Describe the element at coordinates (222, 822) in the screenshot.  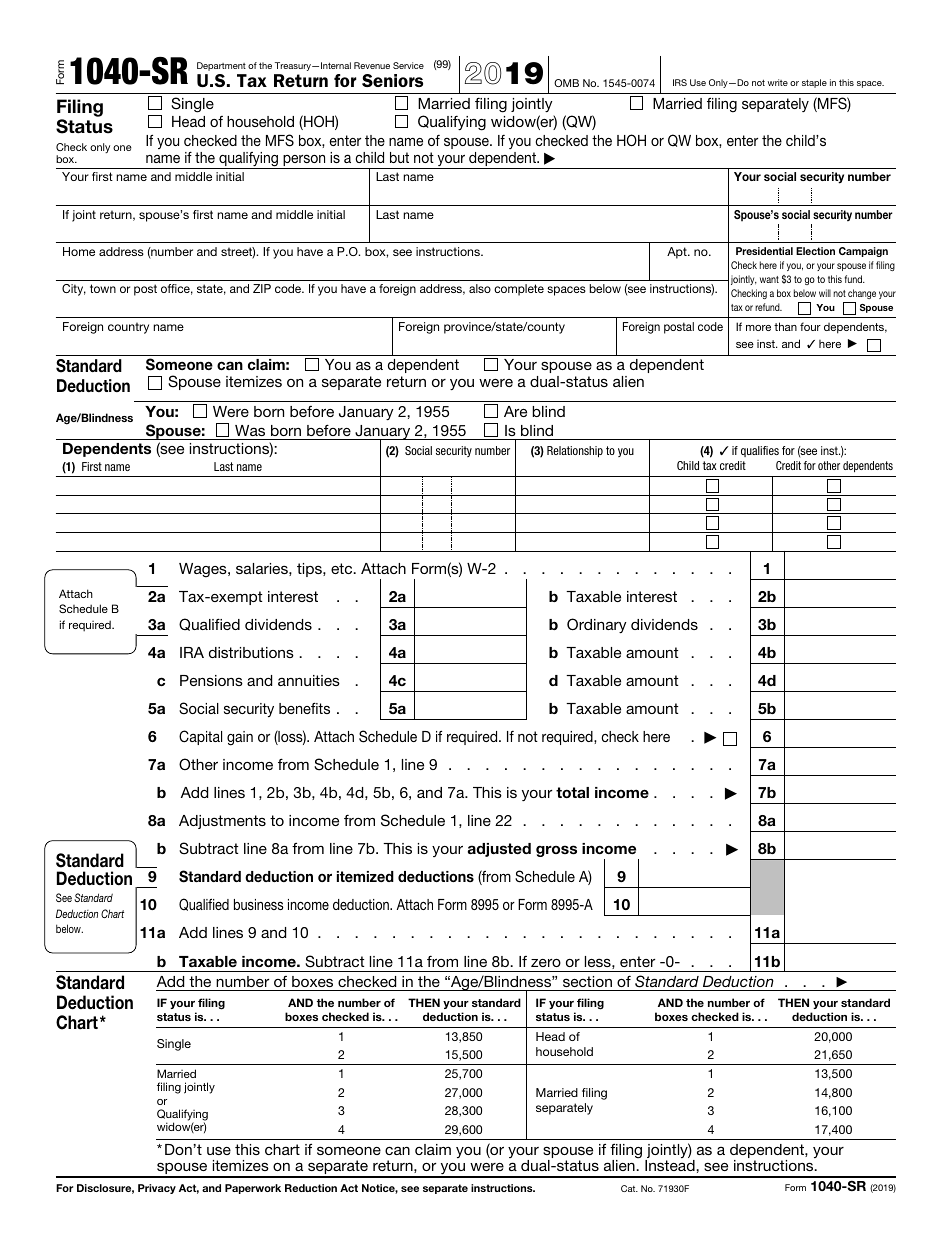
I see `Adjustments` at that location.
